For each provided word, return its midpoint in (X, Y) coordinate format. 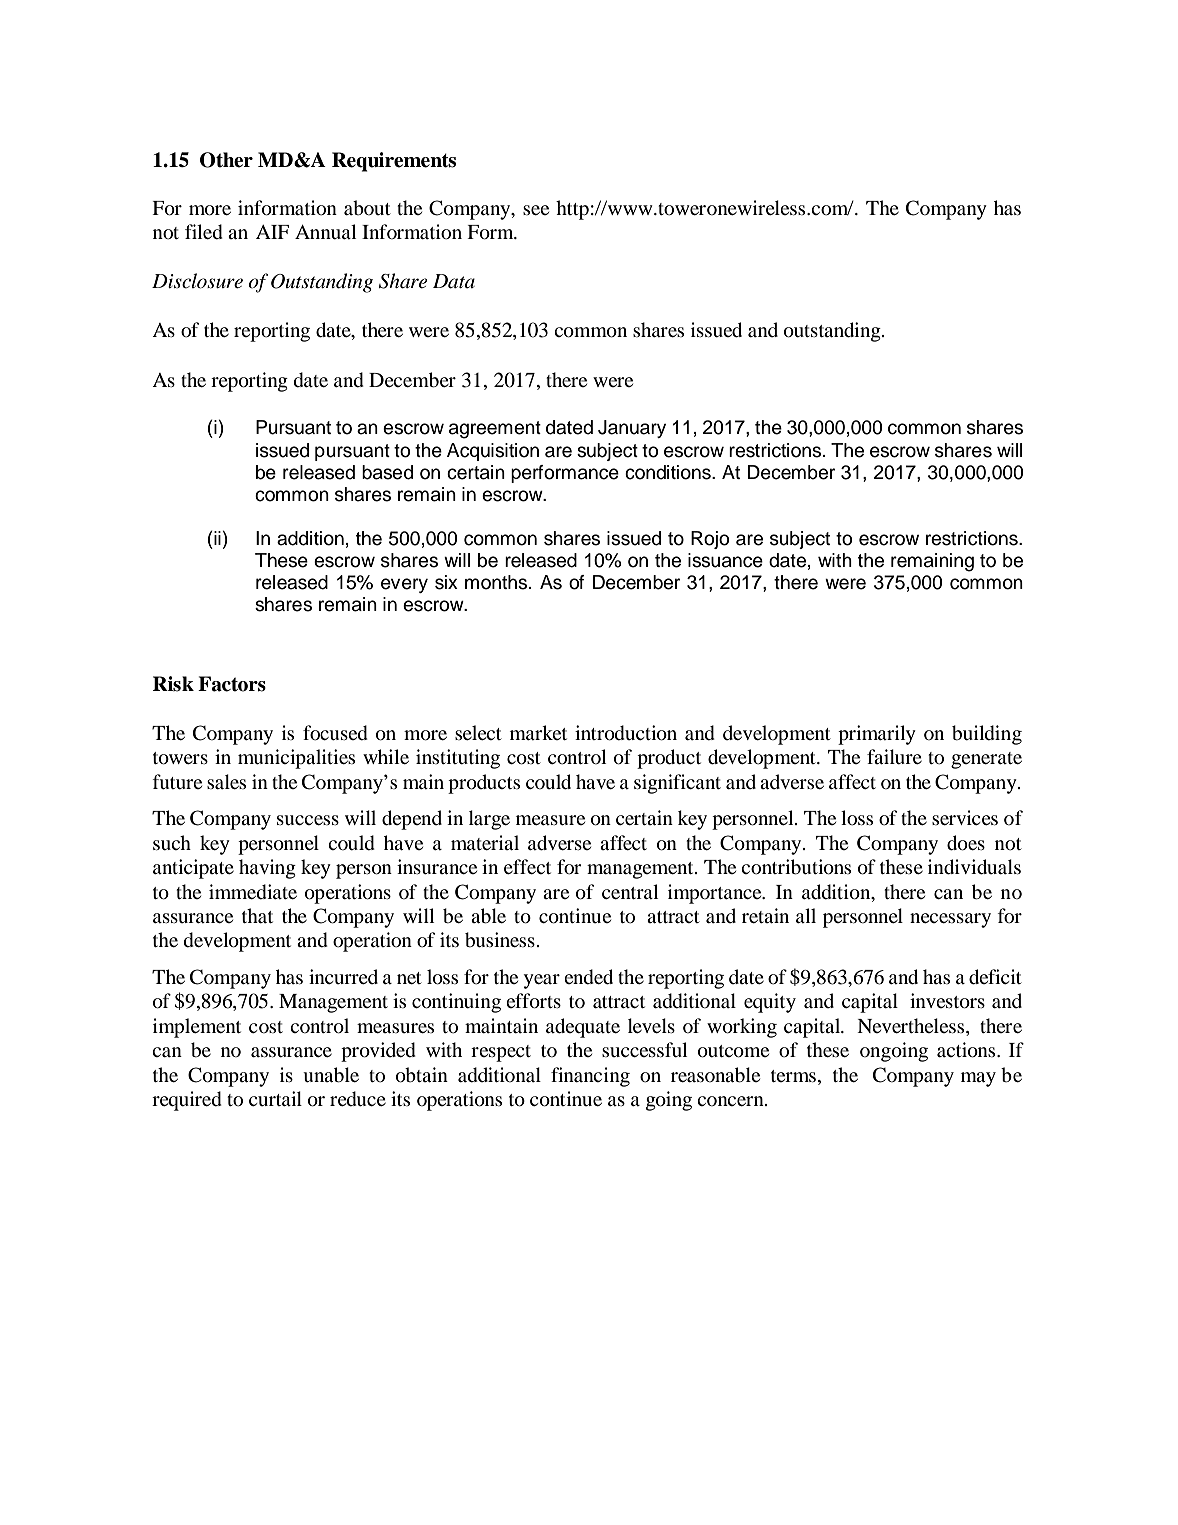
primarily (877, 735)
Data (454, 281)
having (267, 869)
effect (527, 866)
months (497, 582)
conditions (669, 472)
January (632, 429)
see (536, 210)
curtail (275, 1098)
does (966, 843)
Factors (232, 684)
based (387, 472)
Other (226, 160)
